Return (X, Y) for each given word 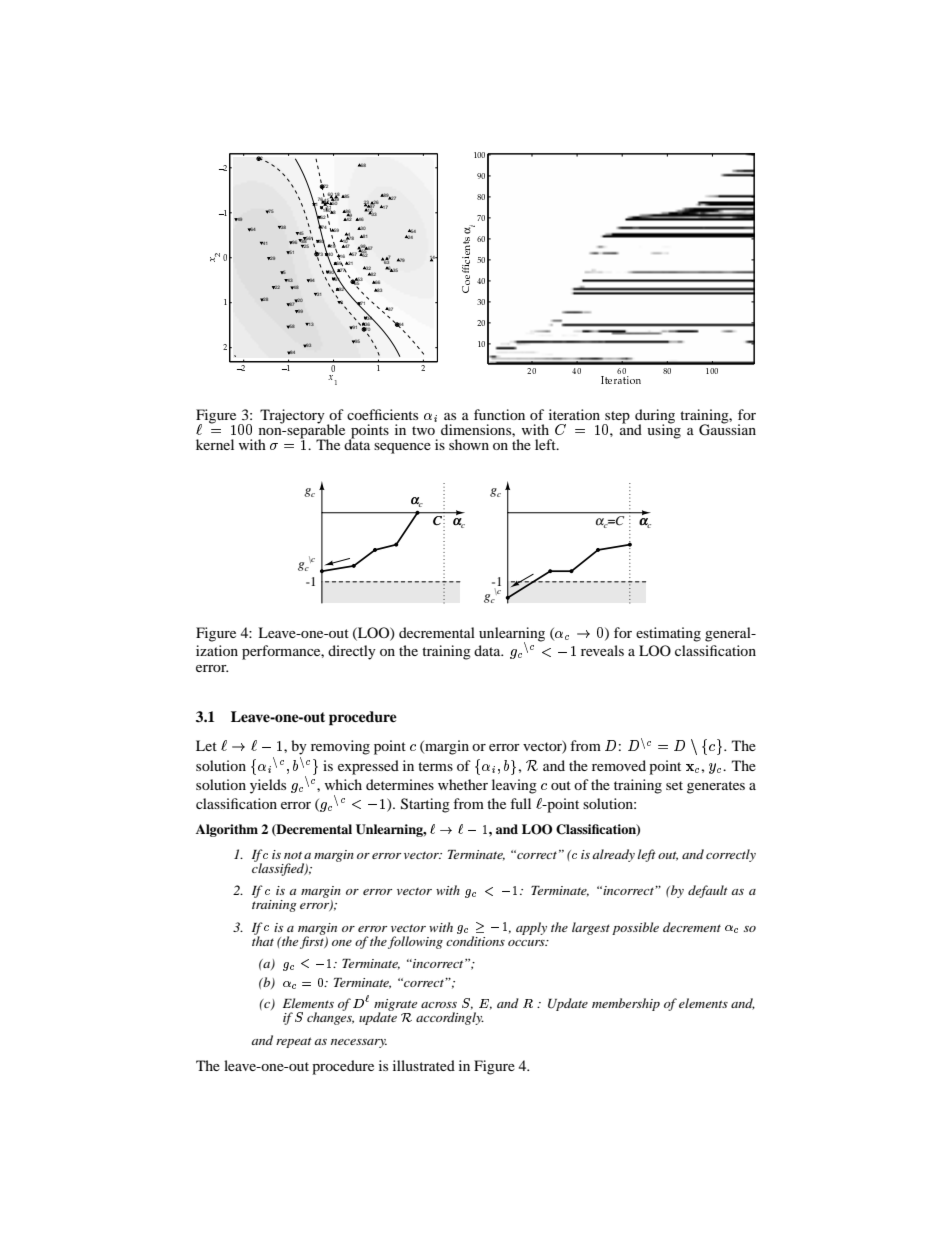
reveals (602, 650)
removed (619, 765)
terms (435, 766)
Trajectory (292, 416)
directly (352, 652)
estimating (668, 634)
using (664, 430)
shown (469, 444)
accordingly (450, 1018)
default (708, 891)
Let (206, 745)
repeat (294, 1042)
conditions (475, 939)
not (293, 855)
